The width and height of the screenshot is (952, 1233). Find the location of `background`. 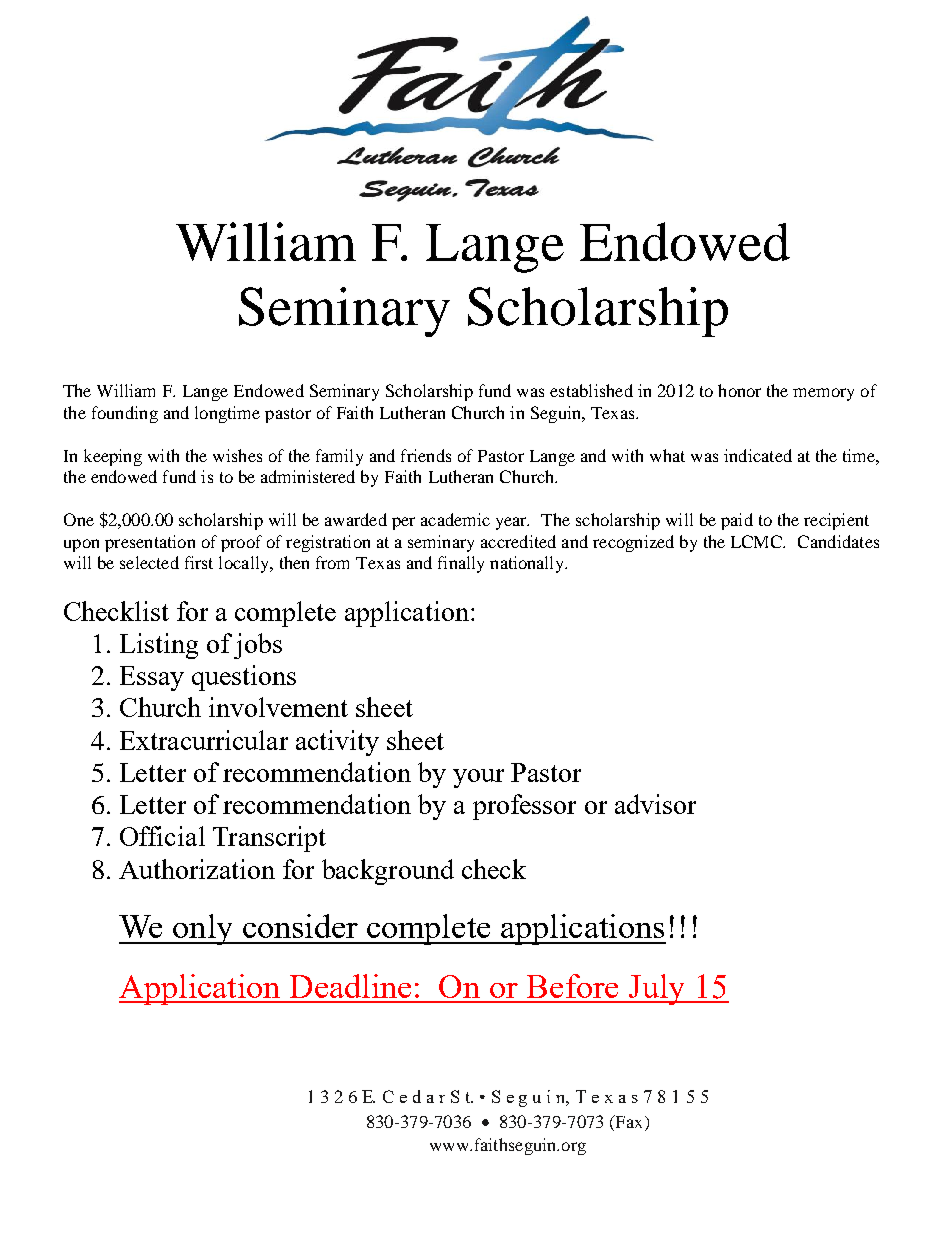

background is located at coordinates (388, 872).
